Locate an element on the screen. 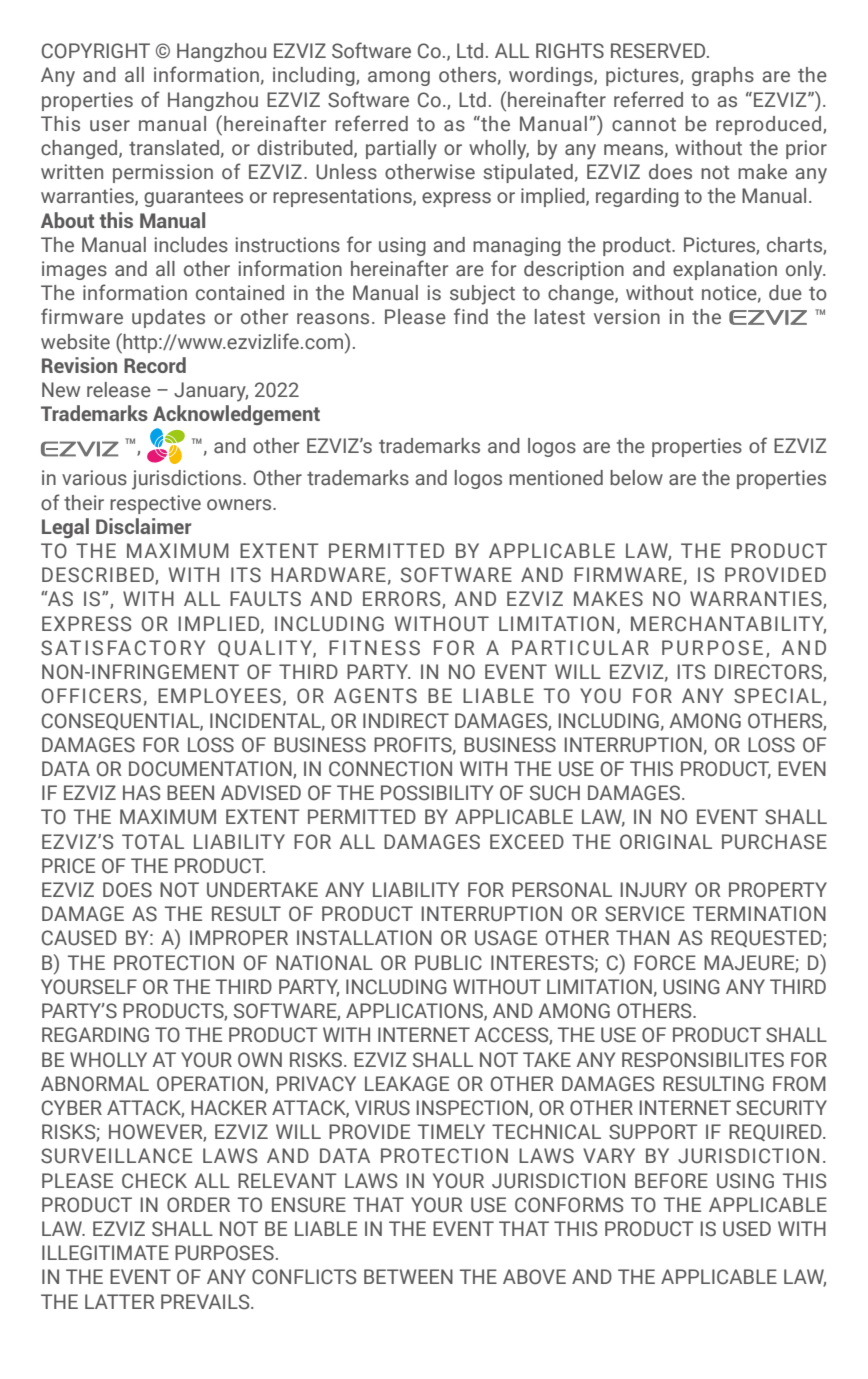 The image size is (868, 1379). INDIRECT is located at coordinates (406, 721).
